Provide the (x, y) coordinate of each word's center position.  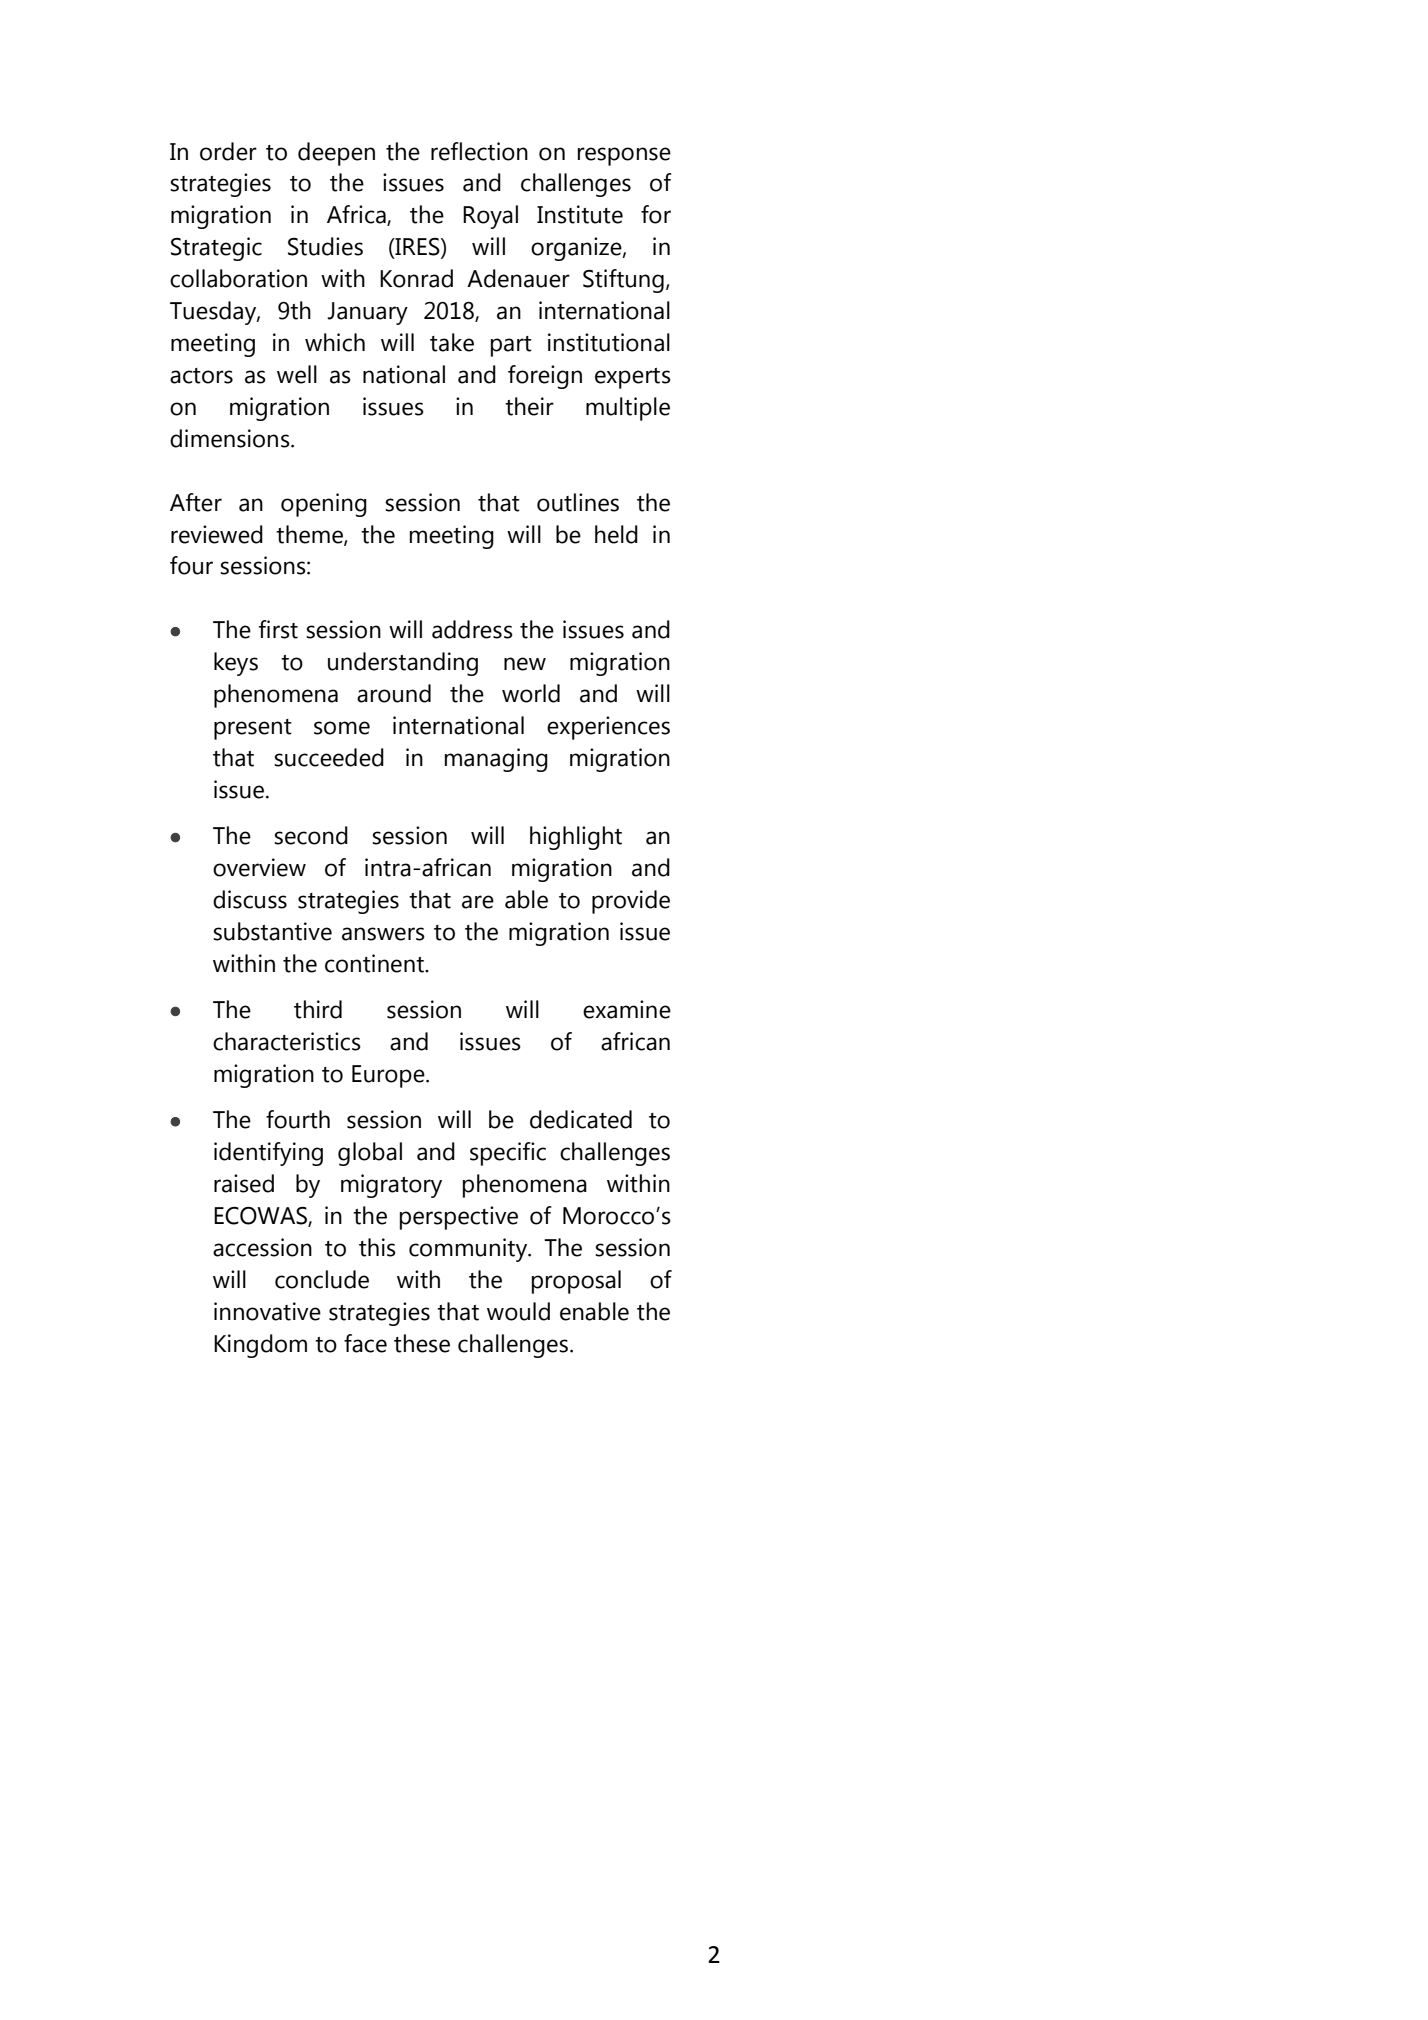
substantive (272, 931)
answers (383, 934)
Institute (580, 214)
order (228, 151)
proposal (576, 1282)
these (422, 1343)
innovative (267, 1311)
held (616, 534)
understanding (403, 664)
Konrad (416, 278)
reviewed (217, 534)
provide (631, 902)
